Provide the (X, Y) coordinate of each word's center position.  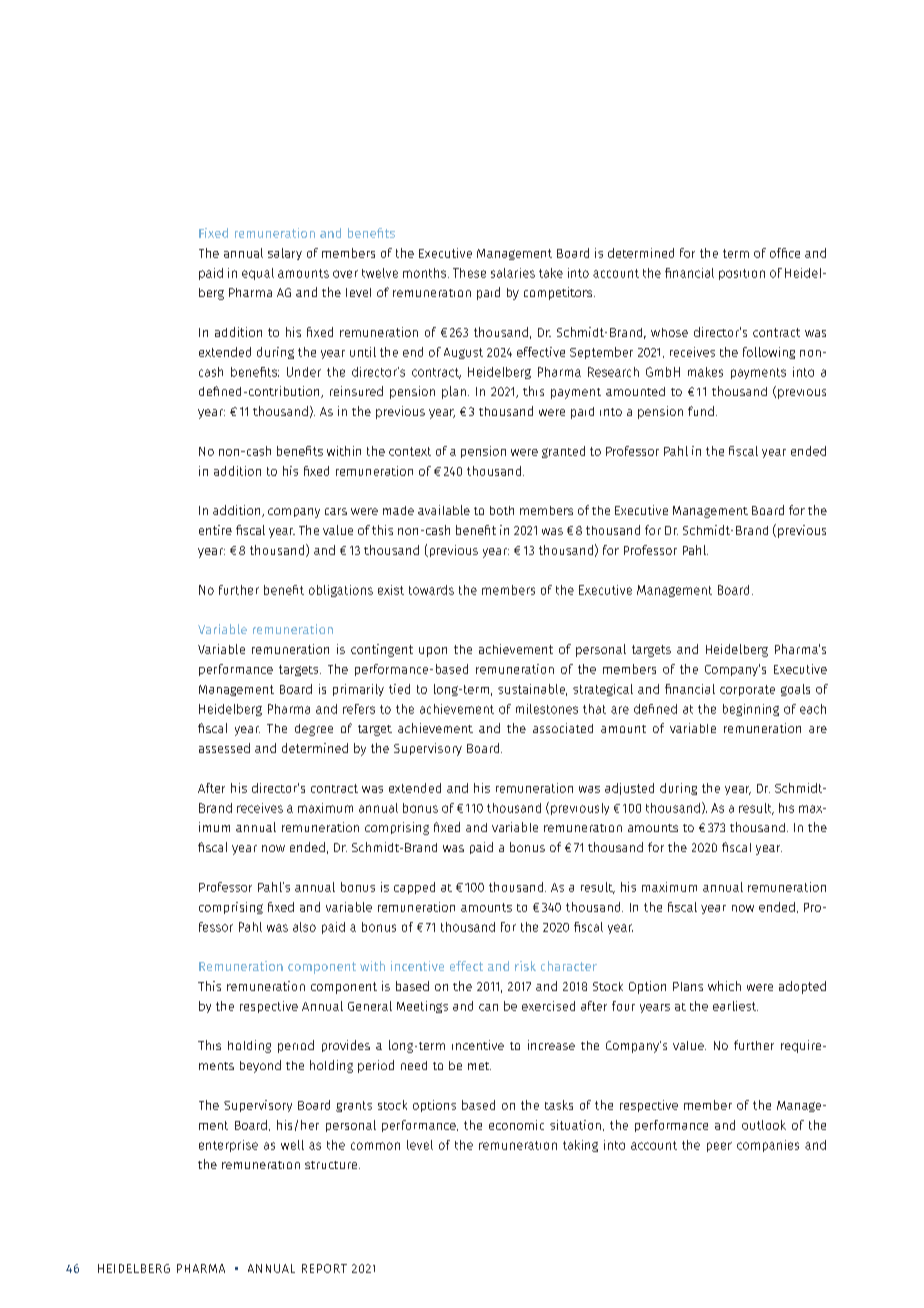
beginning (751, 710)
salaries (513, 273)
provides (346, 1046)
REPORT (324, 1268)
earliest (735, 1006)
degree (314, 730)
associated (563, 728)
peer (719, 1147)
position (742, 274)
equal (258, 274)
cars (336, 511)
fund (701, 411)
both (502, 510)
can (488, 1007)
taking (580, 1146)
